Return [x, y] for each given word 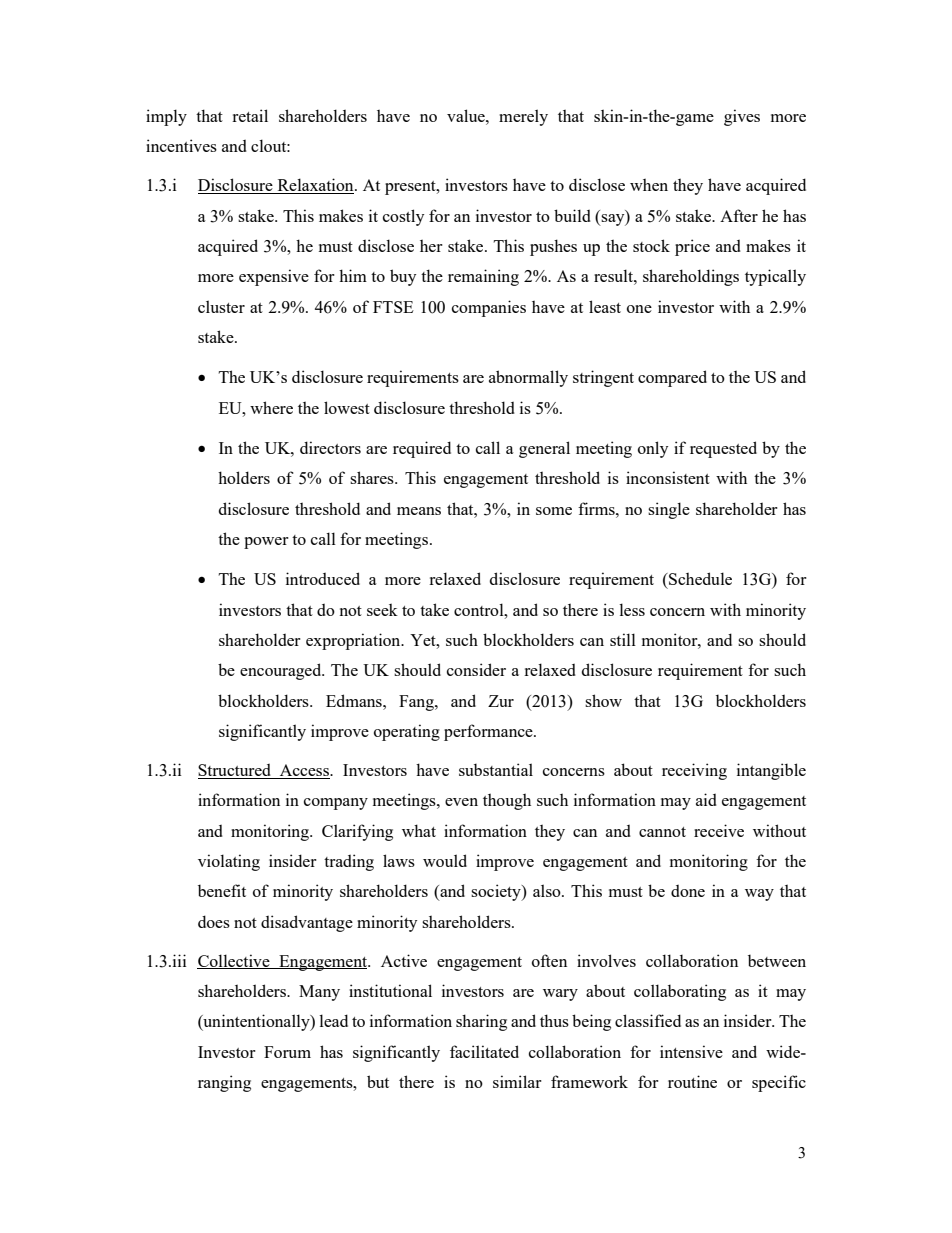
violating [229, 862]
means [419, 511]
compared [672, 378]
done [688, 891]
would [445, 860]
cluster [221, 306]
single [669, 510]
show [603, 700]
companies [489, 308]
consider [476, 669]
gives [742, 117]
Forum [287, 1052]
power [266, 543]
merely [523, 117]
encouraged [282, 671]
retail [250, 115]
